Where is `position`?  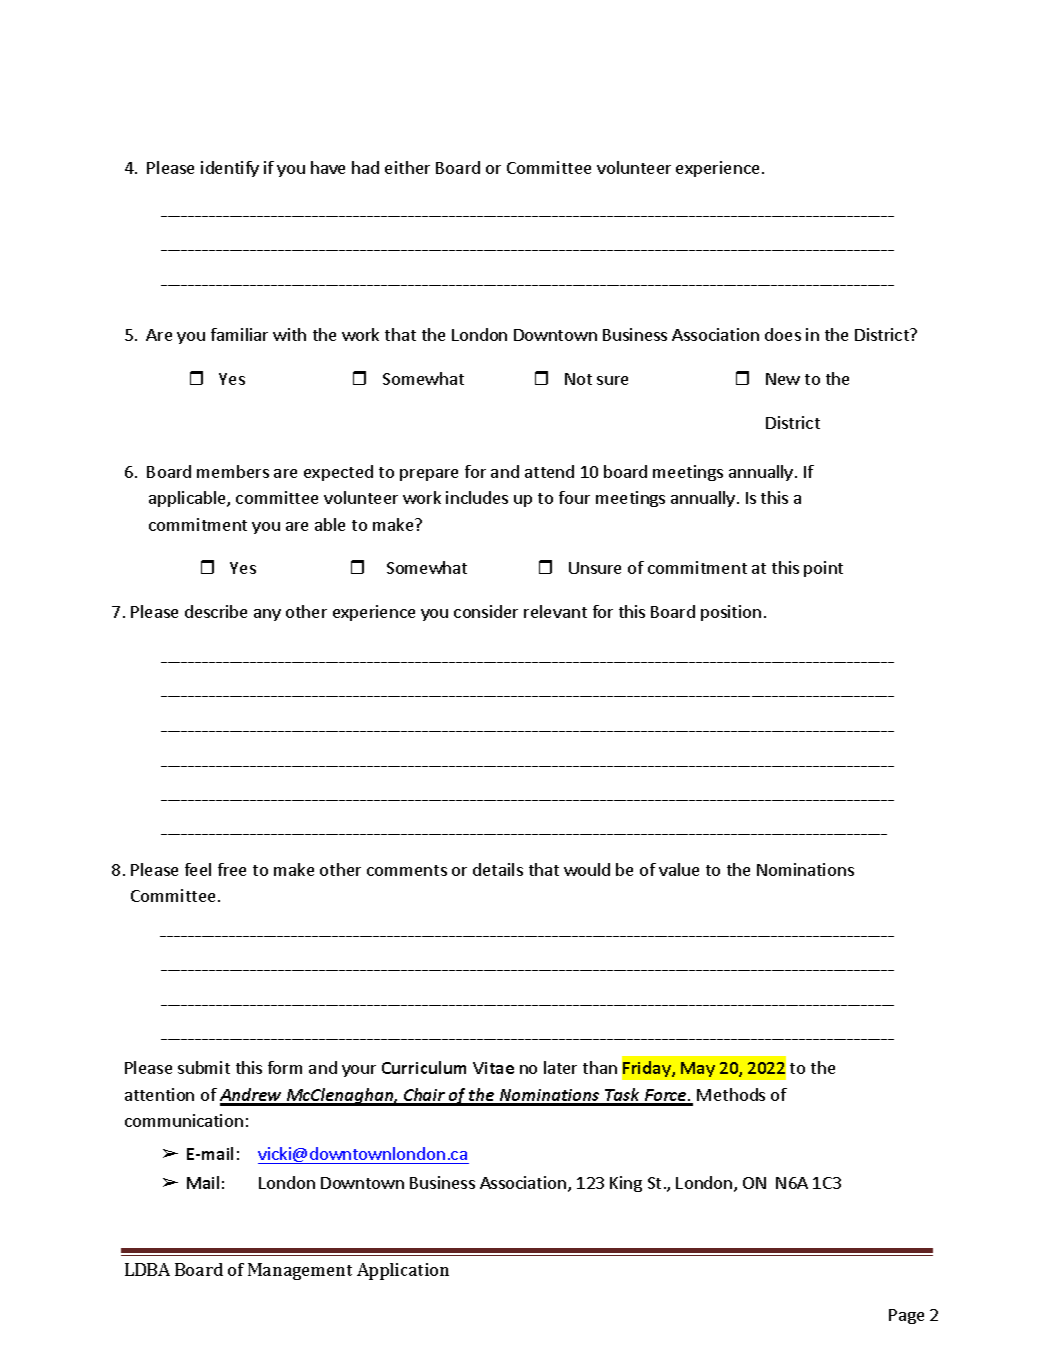
position is located at coordinates (731, 613).
